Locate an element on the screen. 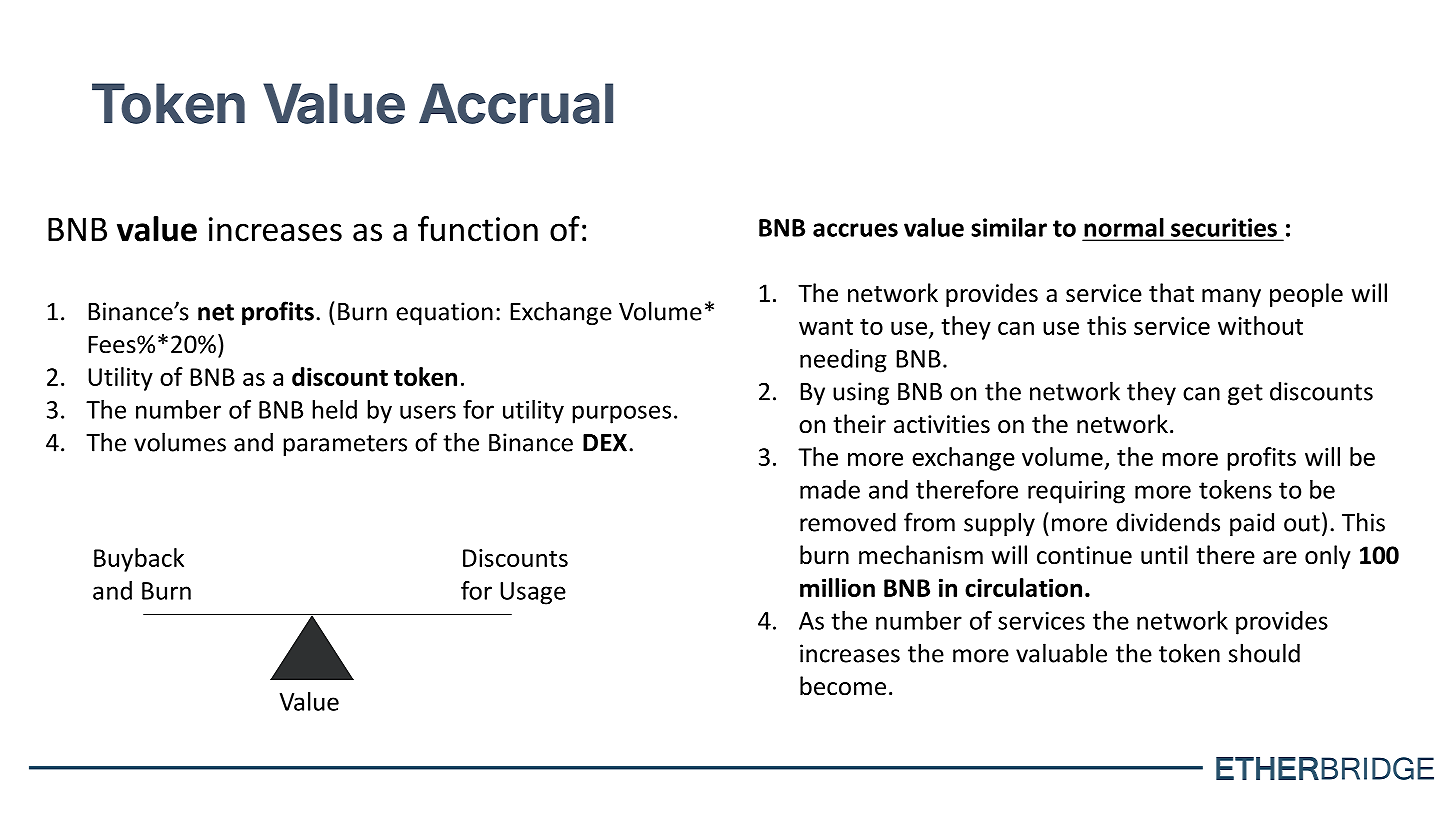 The image size is (1456, 818). become is located at coordinates (843, 686).
